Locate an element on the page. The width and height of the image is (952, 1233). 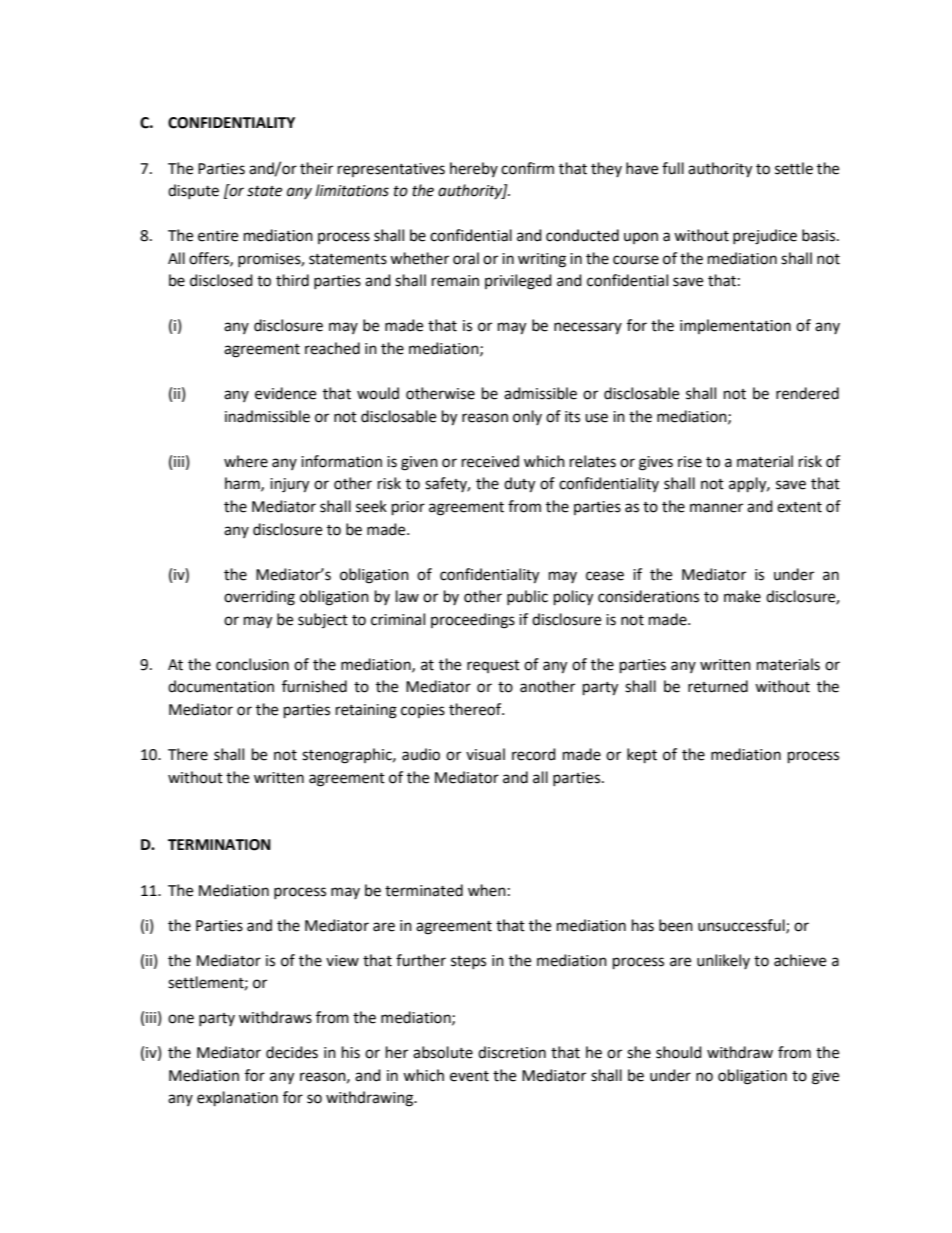
documentation is located at coordinates (221, 686).
